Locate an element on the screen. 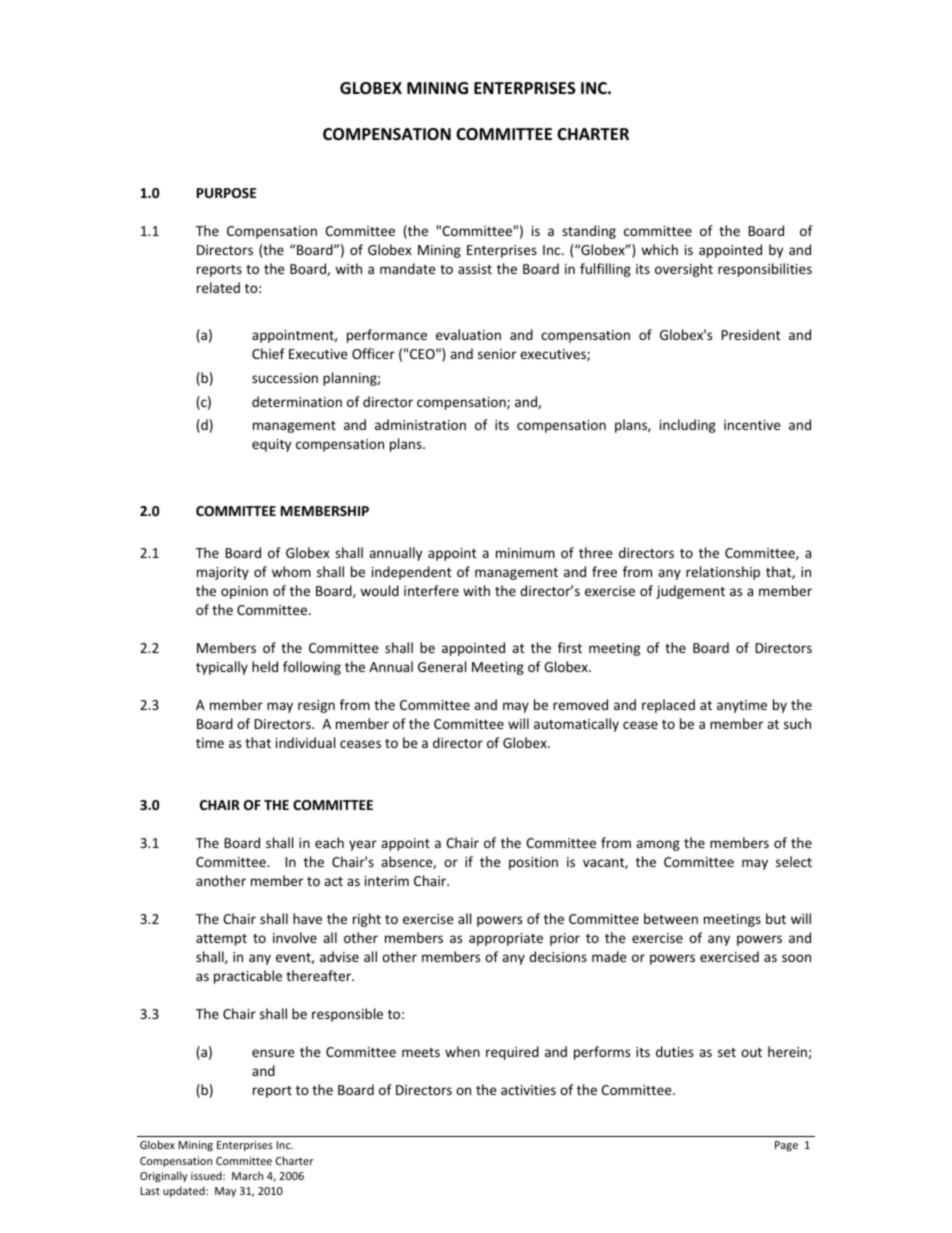  activities is located at coordinates (528, 1090).
